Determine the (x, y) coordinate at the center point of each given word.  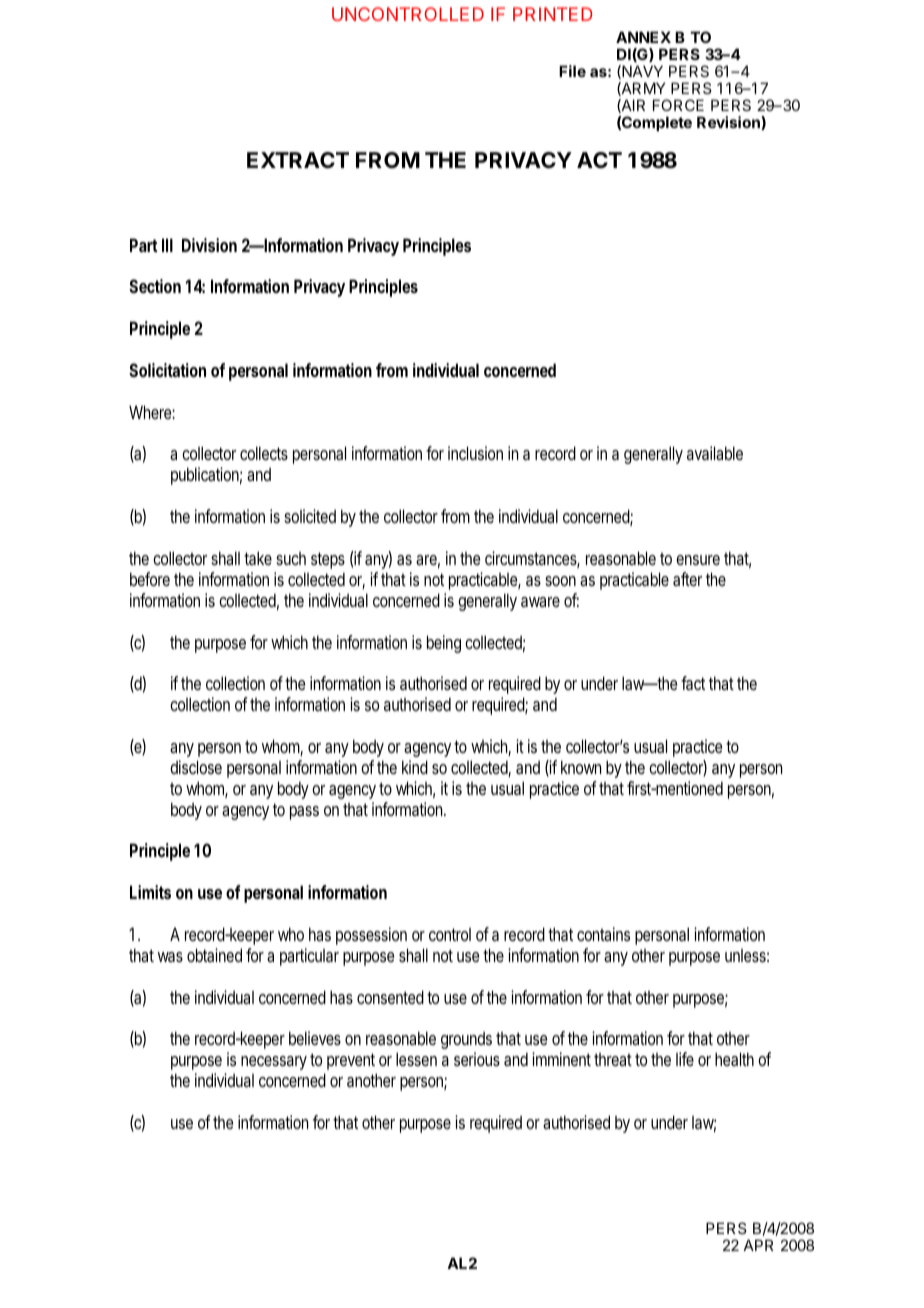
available (715, 453)
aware (540, 602)
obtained (214, 955)
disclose (196, 767)
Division (209, 245)
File (572, 71)
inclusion (475, 453)
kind (415, 767)
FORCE (678, 105)
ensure (698, 560)
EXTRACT (298, 160)
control (450, 934)
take (258, 558)
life (685, 1059)
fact (693, 683)
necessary (274, 1063)
